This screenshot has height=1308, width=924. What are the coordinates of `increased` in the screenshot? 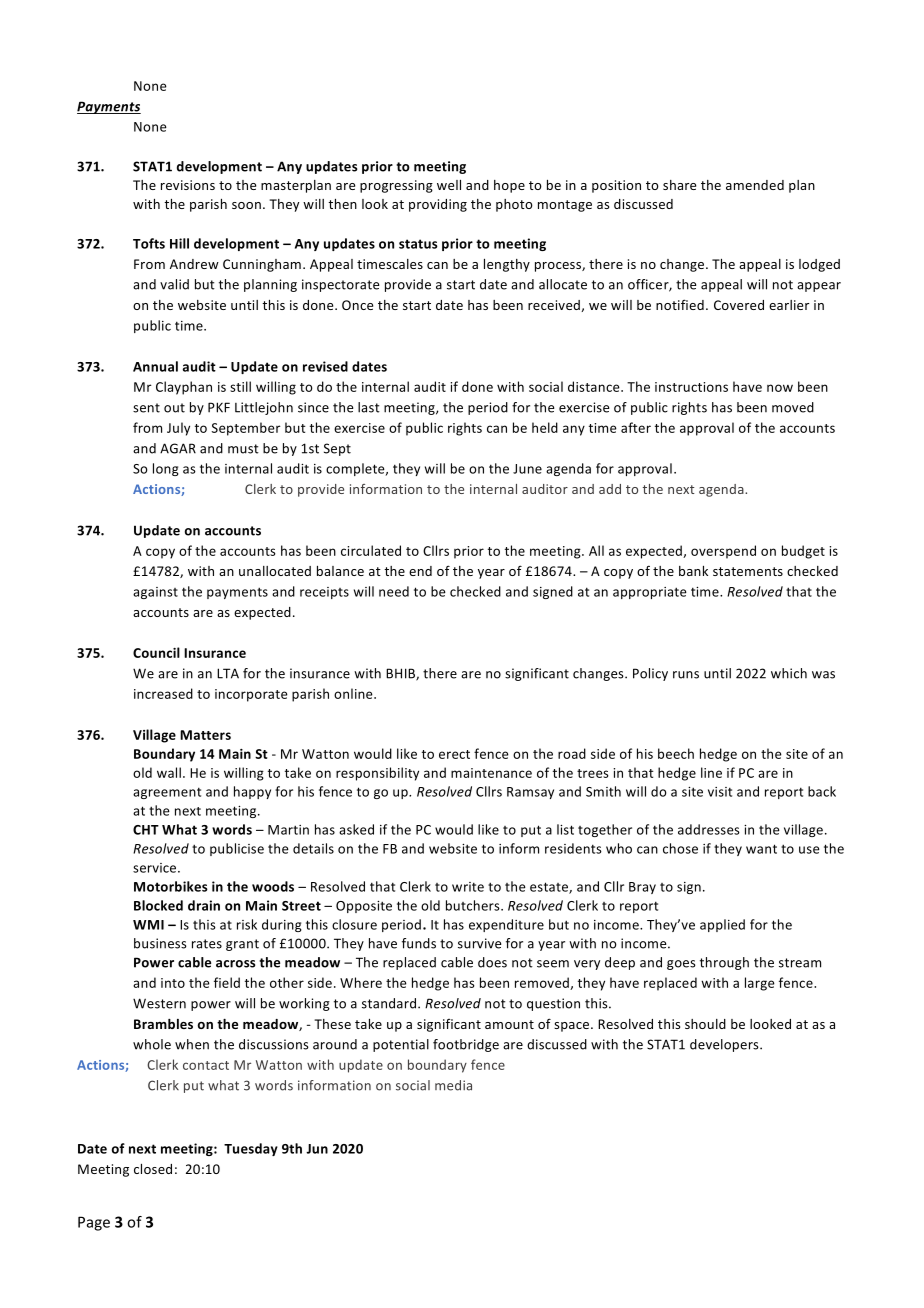 It's located at (163, 693).
